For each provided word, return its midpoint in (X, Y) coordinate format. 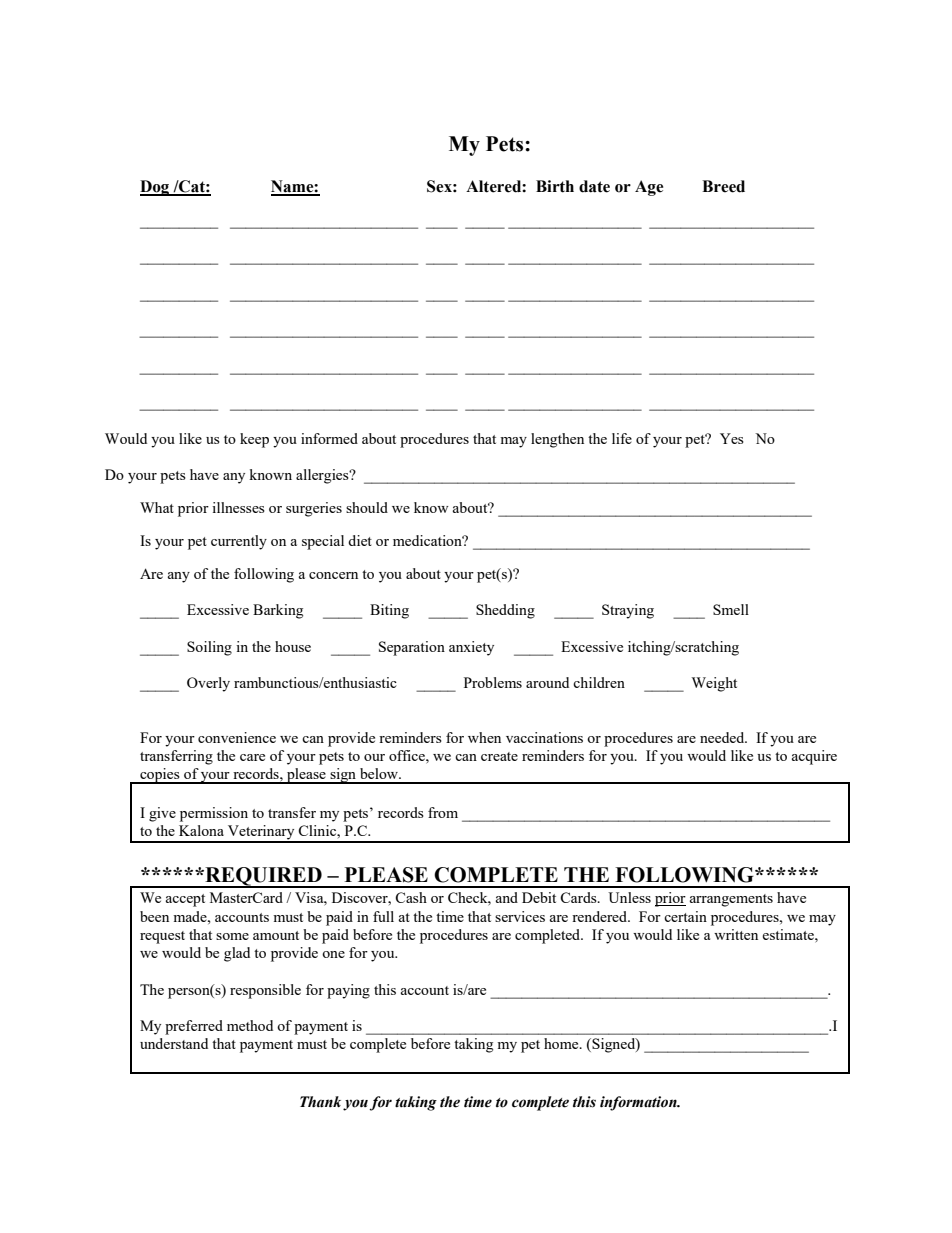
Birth (555, 186)
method (250, 1025)
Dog (156, 188)
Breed (723, 186)
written (736, 934)
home (562, 1043)
